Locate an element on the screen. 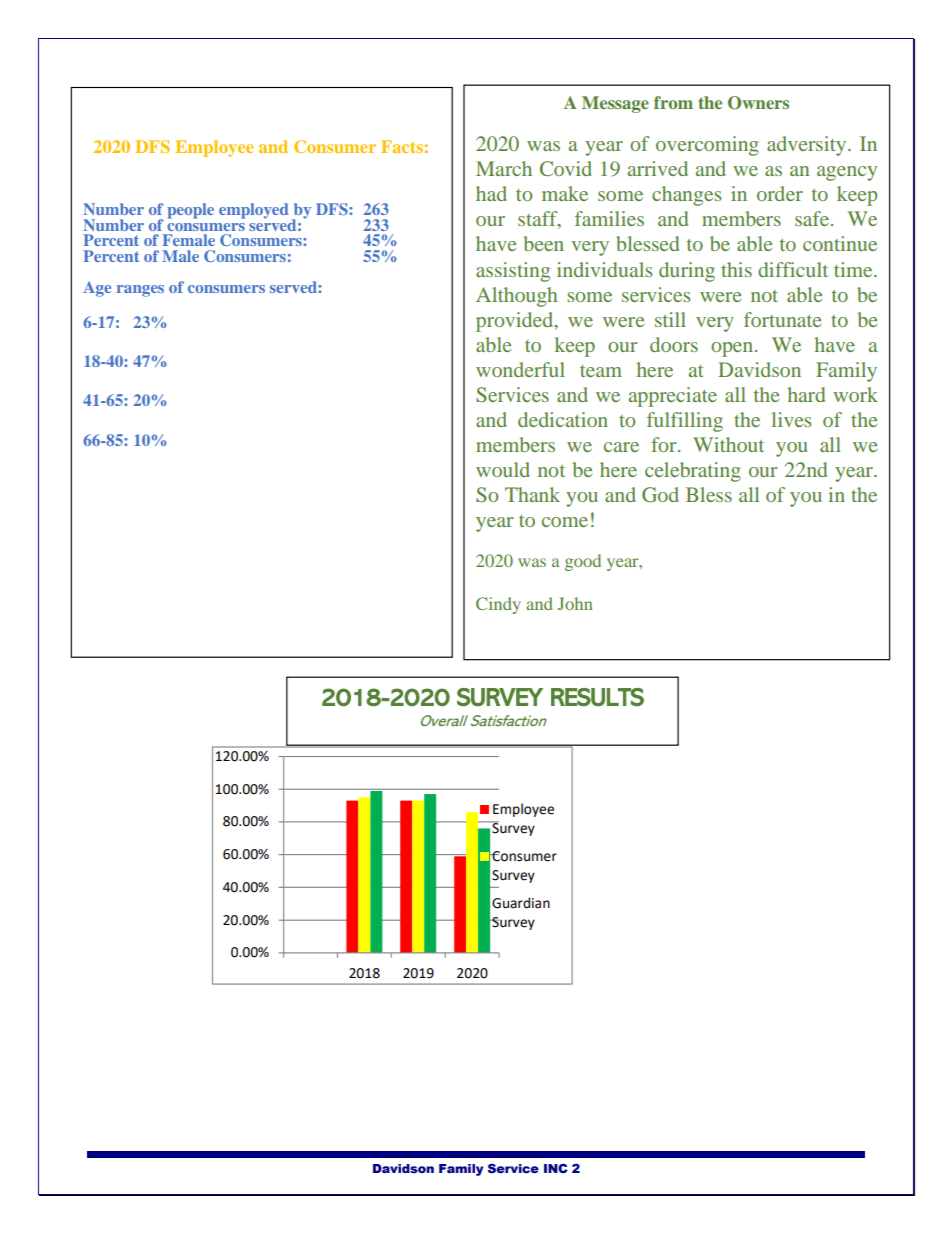 This screenshot has width=952, height=1233. RESULTS is located at coordinates (597, 697).
